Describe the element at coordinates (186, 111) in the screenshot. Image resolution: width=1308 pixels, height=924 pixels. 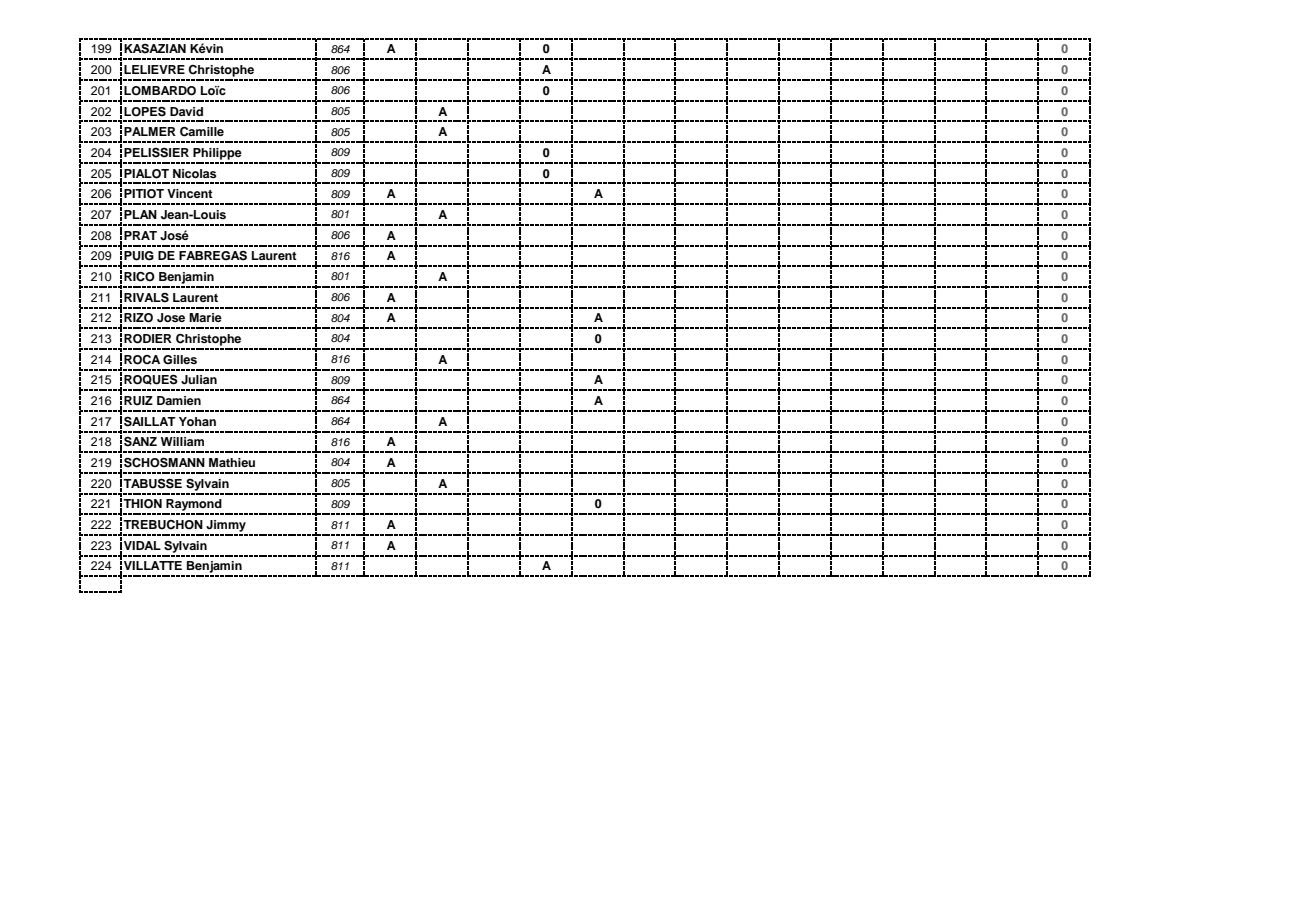
I see `David` at that location.
